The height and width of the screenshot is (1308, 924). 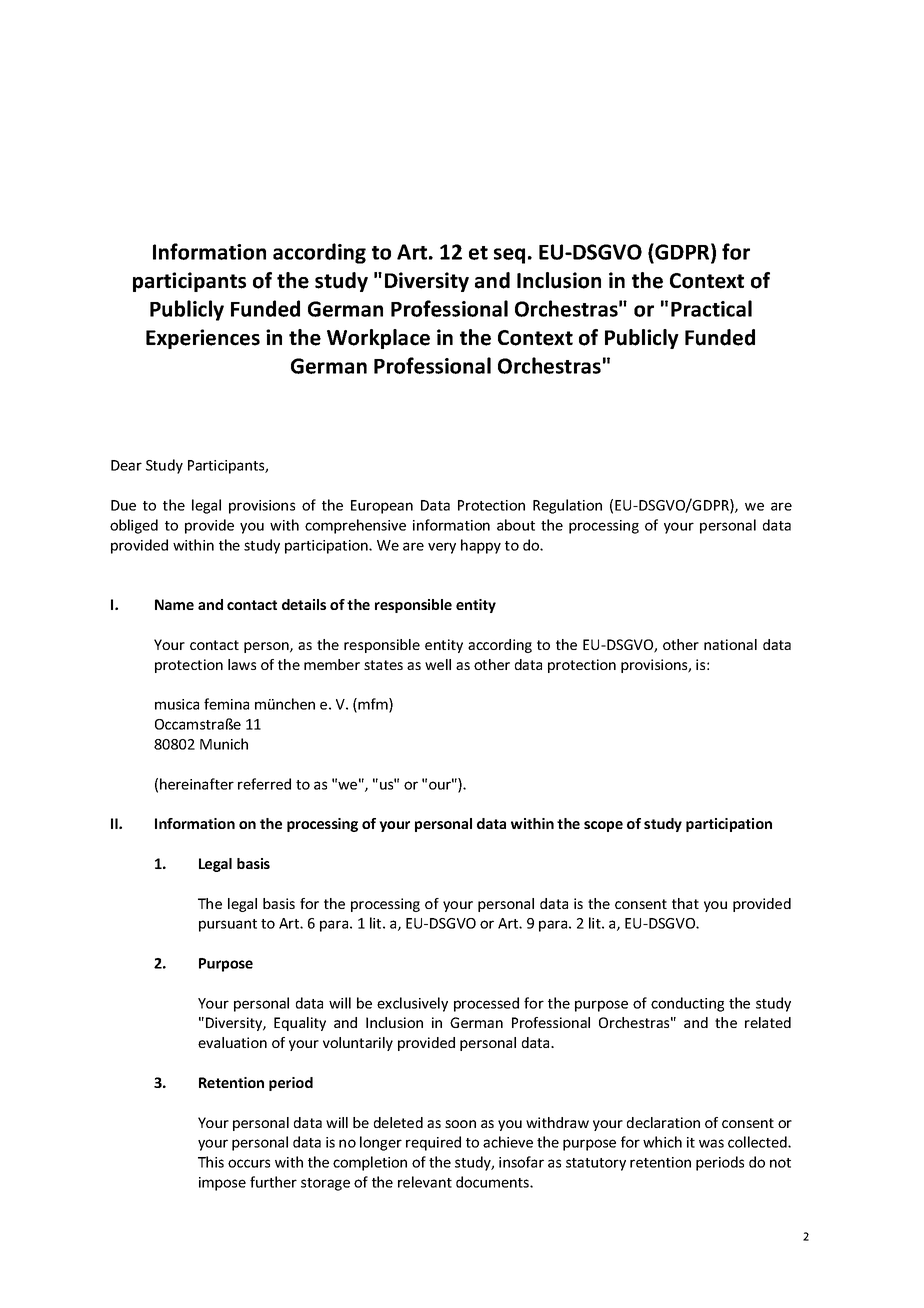 What do you see at coordinates (203, 339) in the screenshot?
I see `Experiences` at bounding box center [203, 339].
